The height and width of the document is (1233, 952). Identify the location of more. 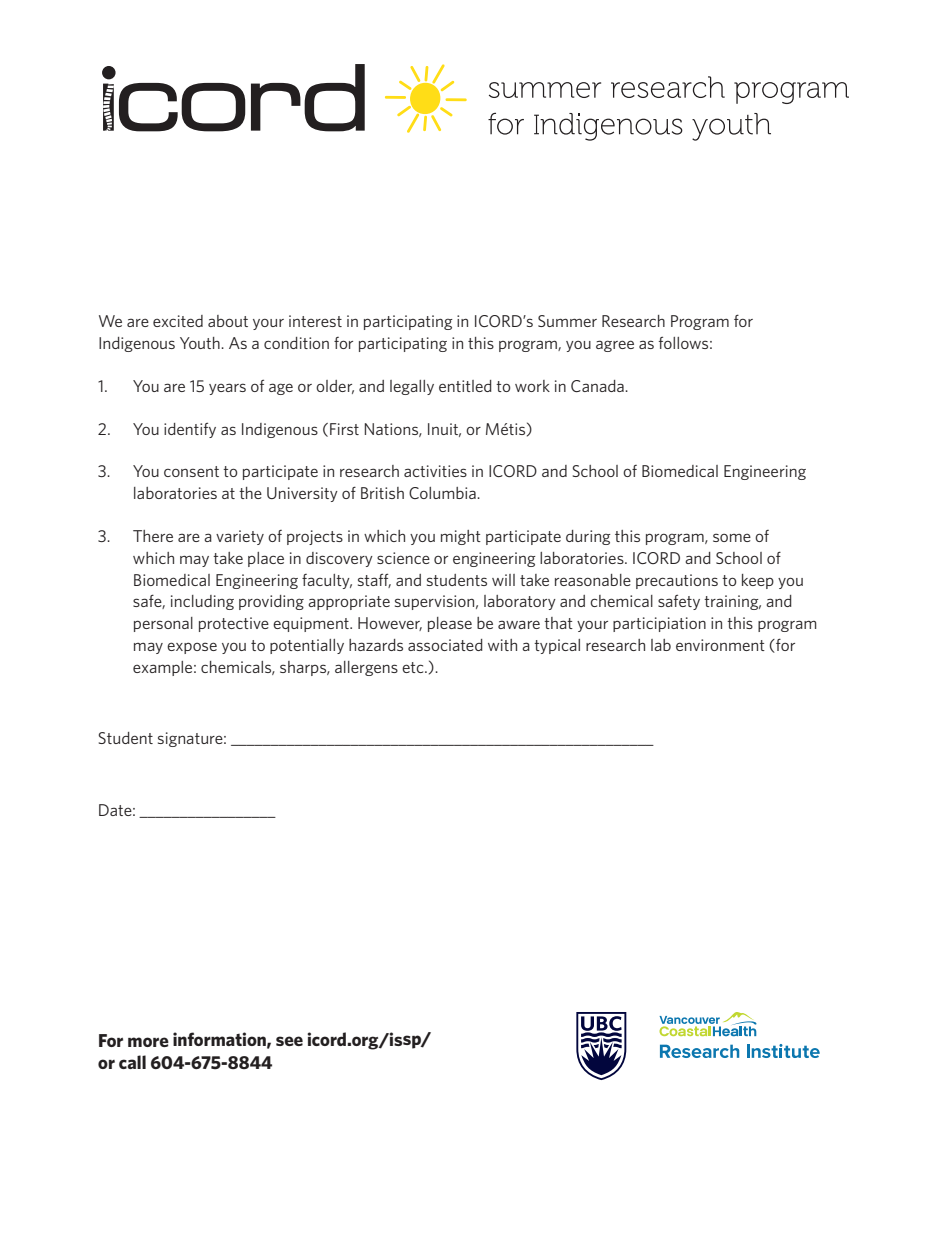
(148, 1042).
